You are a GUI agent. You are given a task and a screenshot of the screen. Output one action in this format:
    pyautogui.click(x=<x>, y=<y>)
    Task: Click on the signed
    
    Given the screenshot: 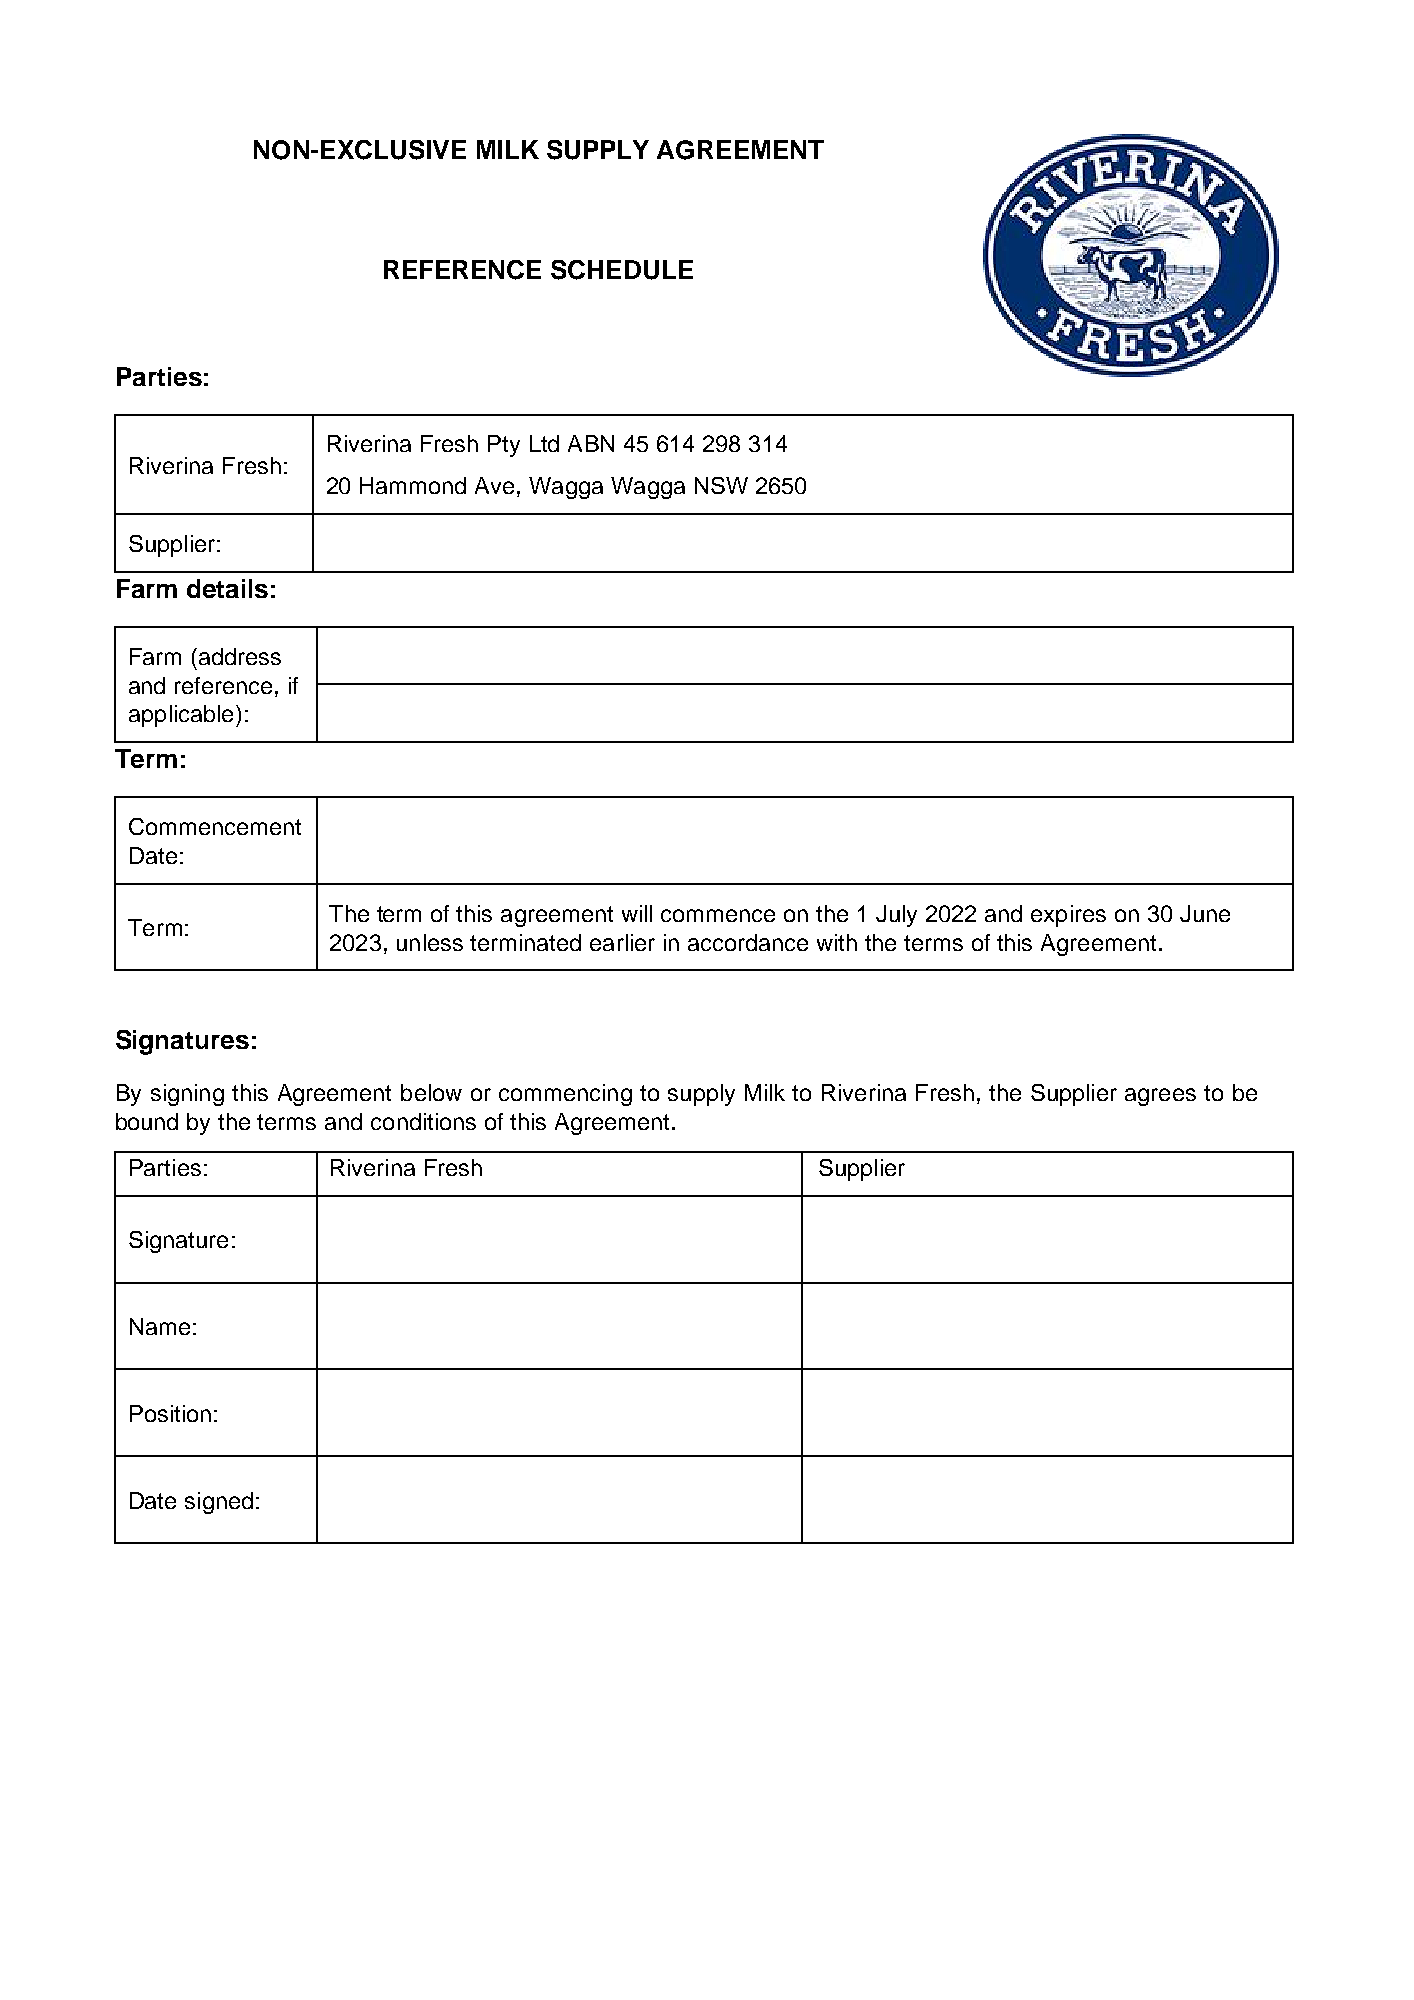 What is the action you would take?
    pyautogui.click(x=219, y=1503)
